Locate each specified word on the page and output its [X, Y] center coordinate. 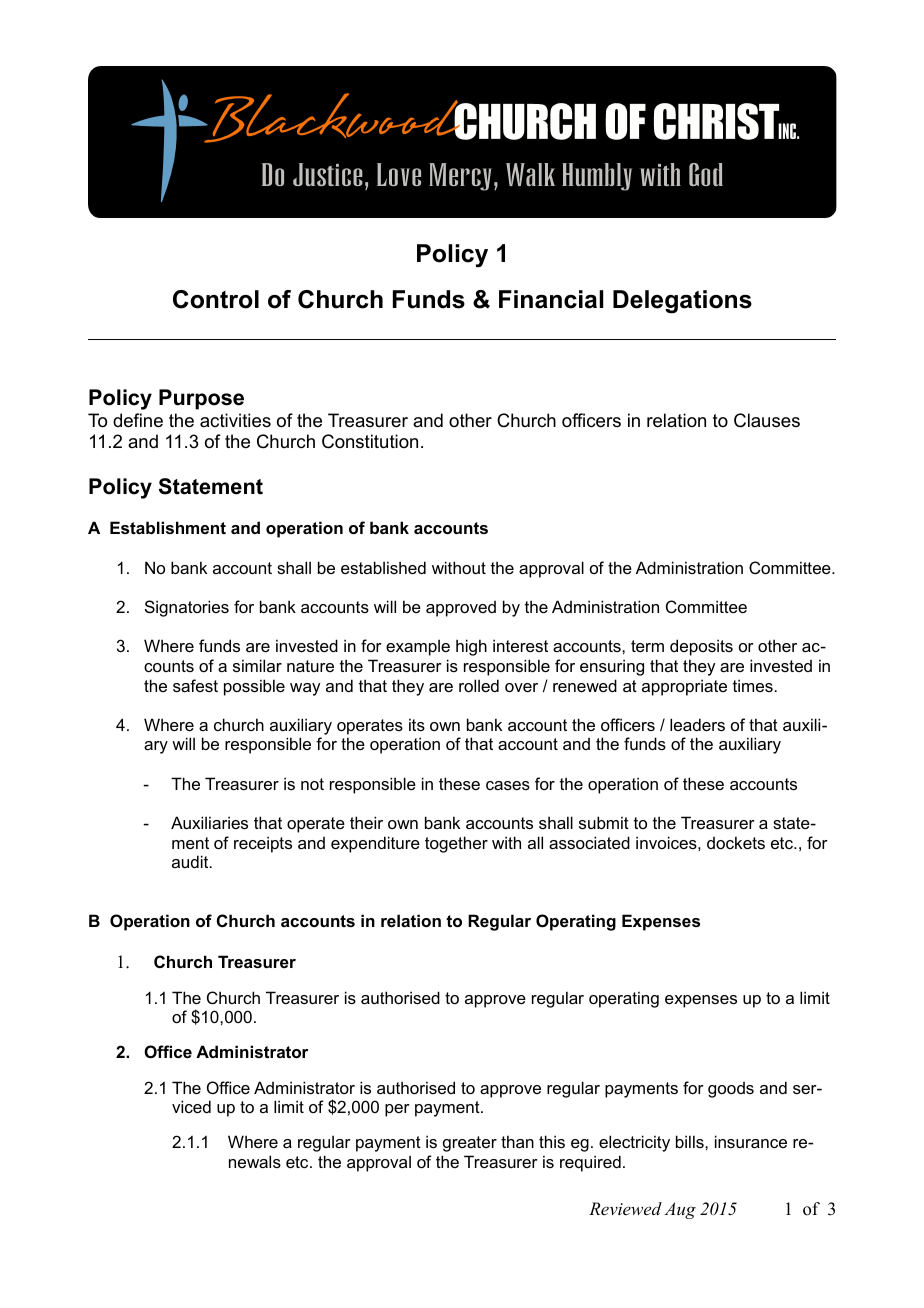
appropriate [684, 687]
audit [191, 861]
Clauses [767, 420]
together [456, 844]
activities [235, 420]
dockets [736, 842]
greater [470, 1144]
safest [195, 685]
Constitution [370, 441]
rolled [479, 685]
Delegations [682, 302]
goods [731, 1090]
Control [216, 299]
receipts [263, 844]
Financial [551, 299]
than [517, 1141]
